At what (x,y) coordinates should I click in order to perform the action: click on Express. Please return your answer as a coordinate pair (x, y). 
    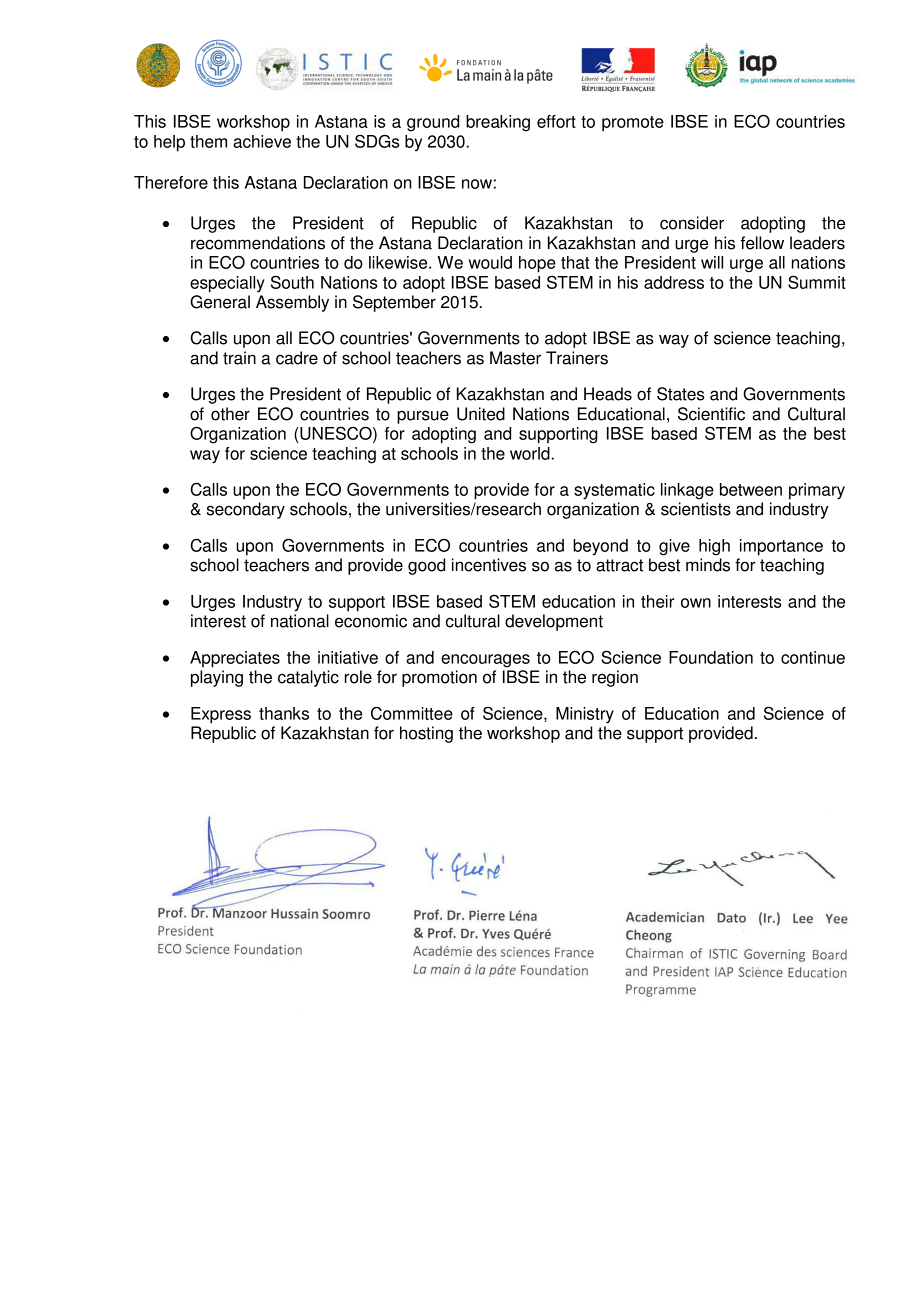
    Looking at the image, I should click on (221, 715).
